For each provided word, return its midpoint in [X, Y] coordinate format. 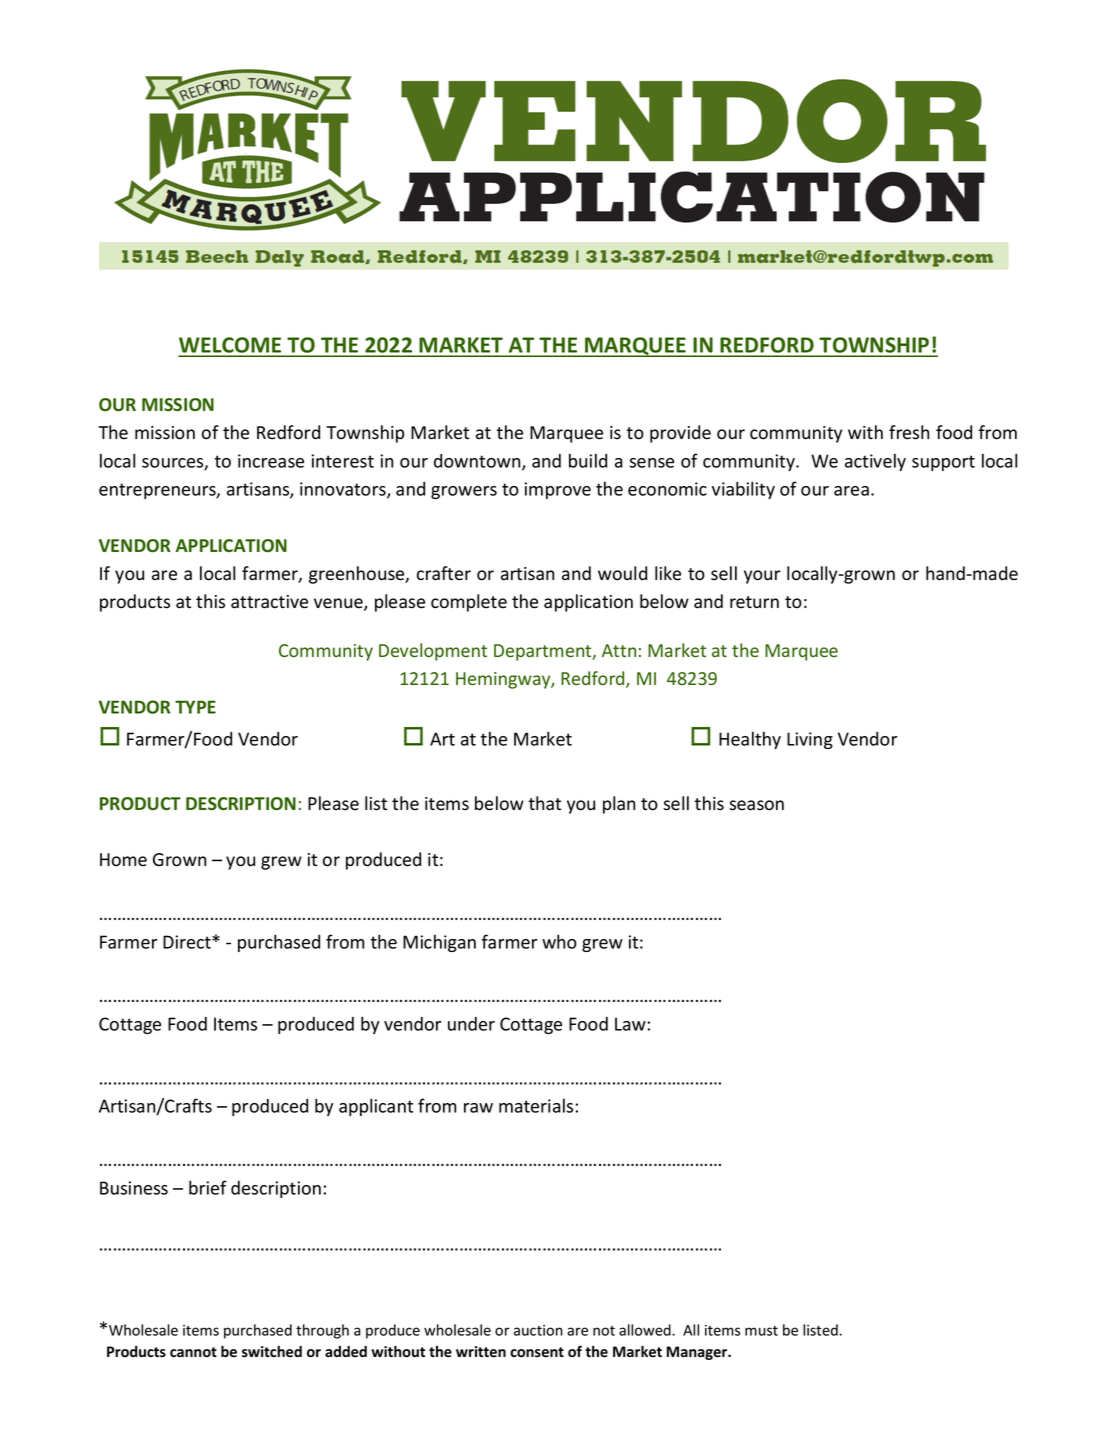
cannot [193, 1352]
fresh [909, 432]
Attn [619, 650]
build [588, 460]
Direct [188, 942]
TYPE [195, 707]
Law [630, 1024]
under [471, 1024]
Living [810, 740]
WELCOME [231, 346]
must [761, 1331]
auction [538, 1330]
